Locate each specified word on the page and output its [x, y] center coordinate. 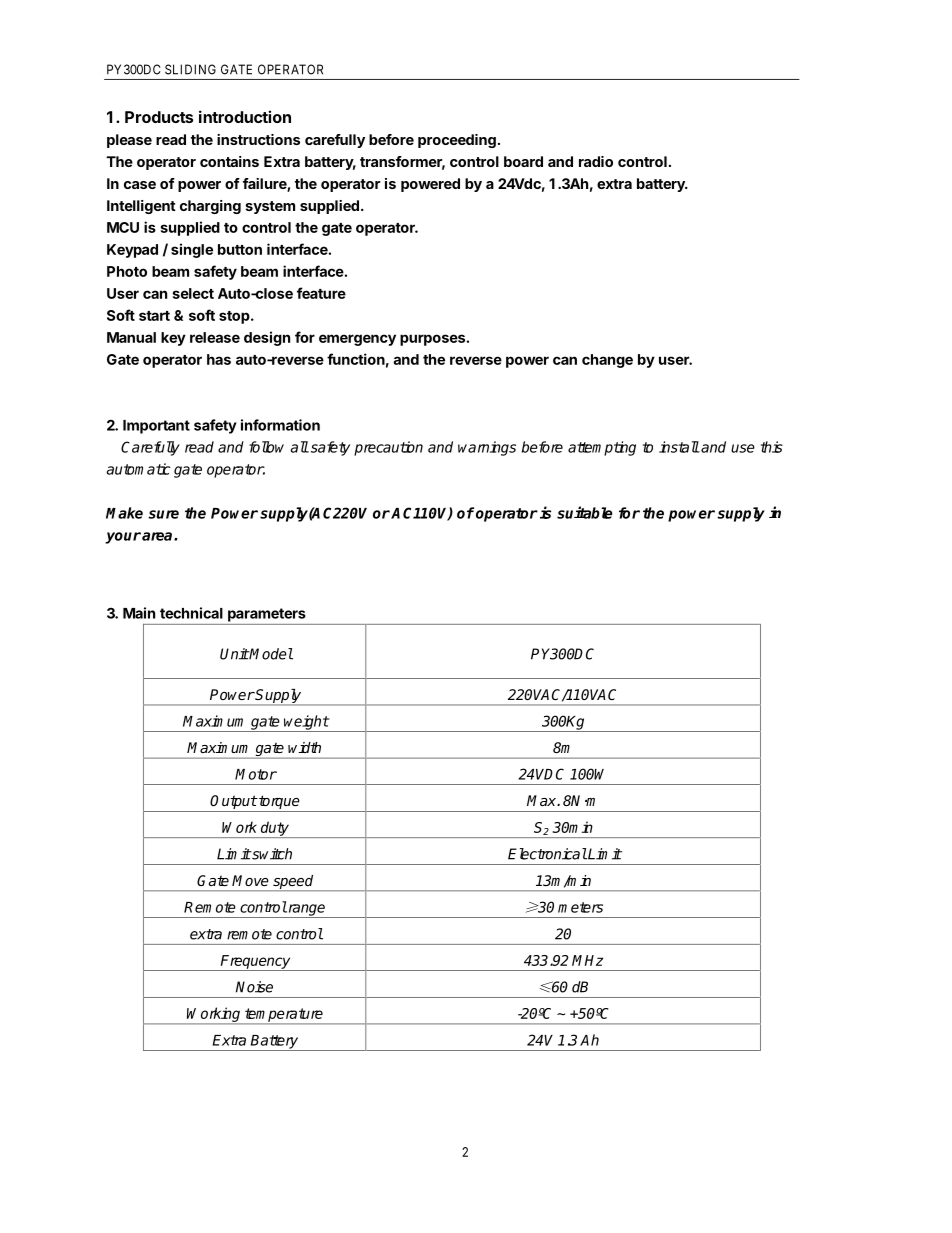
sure [163, 514]
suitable [584, 512]
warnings [487, 448]
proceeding [457, 141]
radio [596, 161]
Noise [254, 987]
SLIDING [190, 69]
